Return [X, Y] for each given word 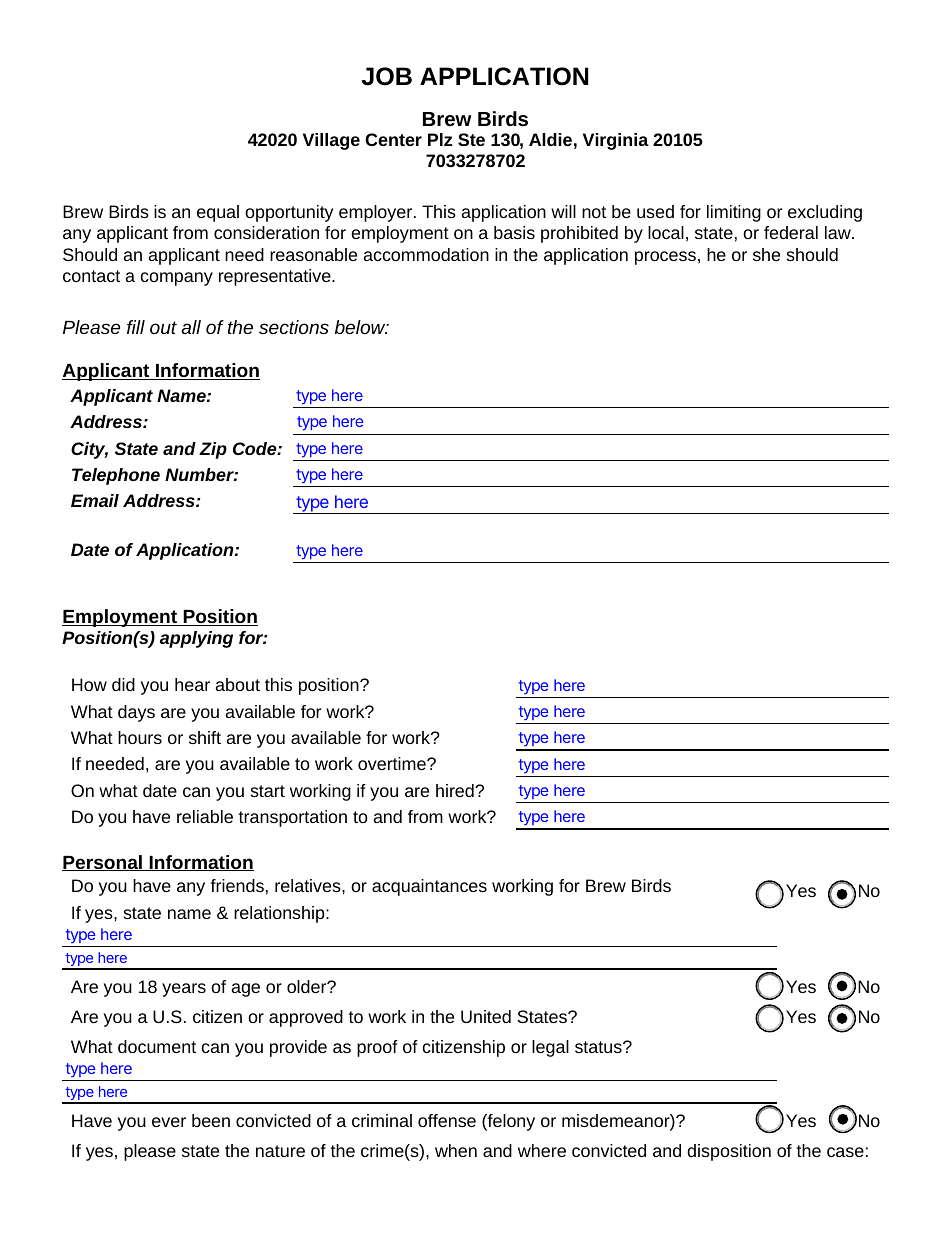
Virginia [616, 141]
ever [169, 1122]
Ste [471, 139]
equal [218, 213]
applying [196, 639]
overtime [393, 763]
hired [456, 790]
